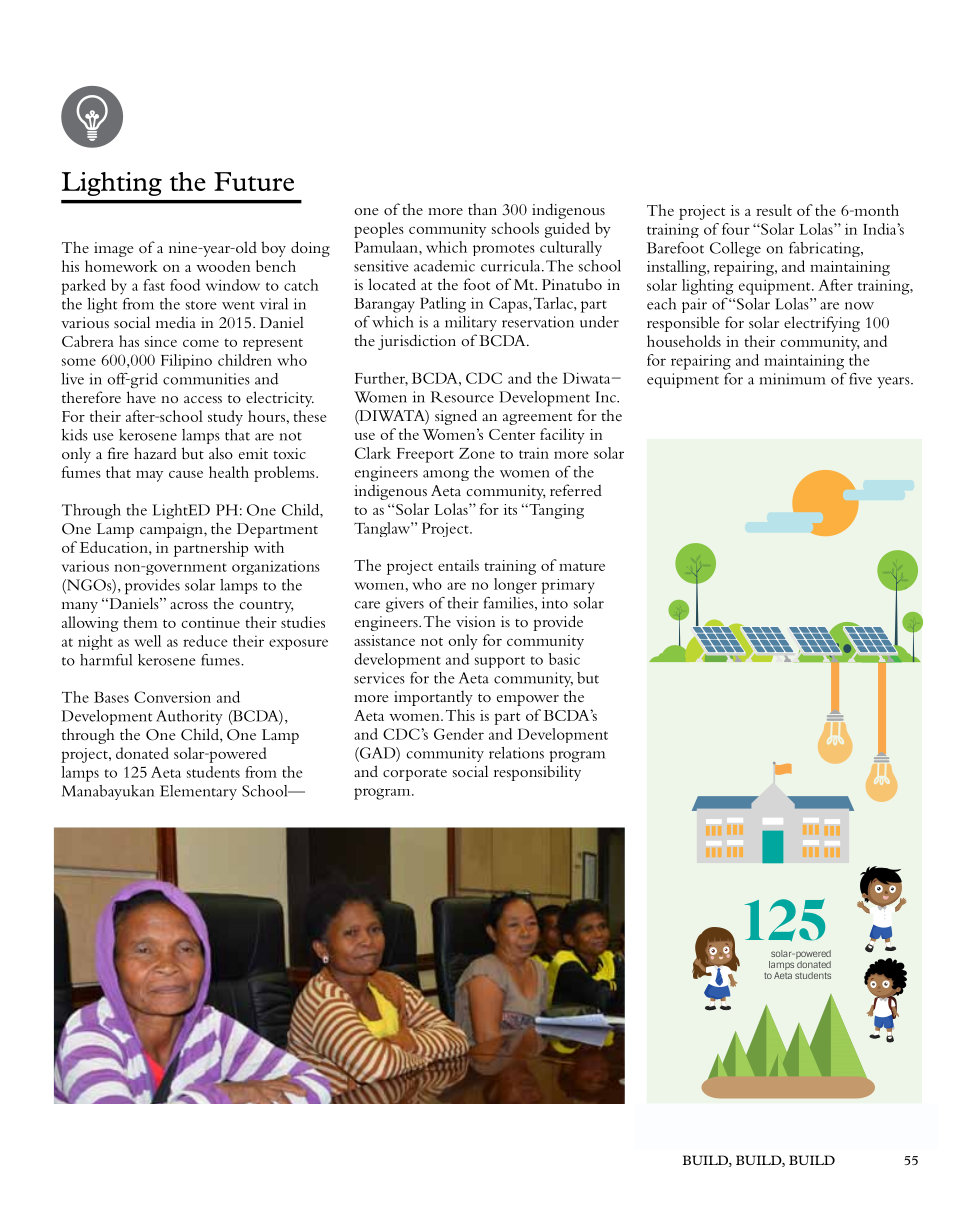 The height and width of the screenshot is (1226, 980). I want to click on corporate, so click(415, 775).
